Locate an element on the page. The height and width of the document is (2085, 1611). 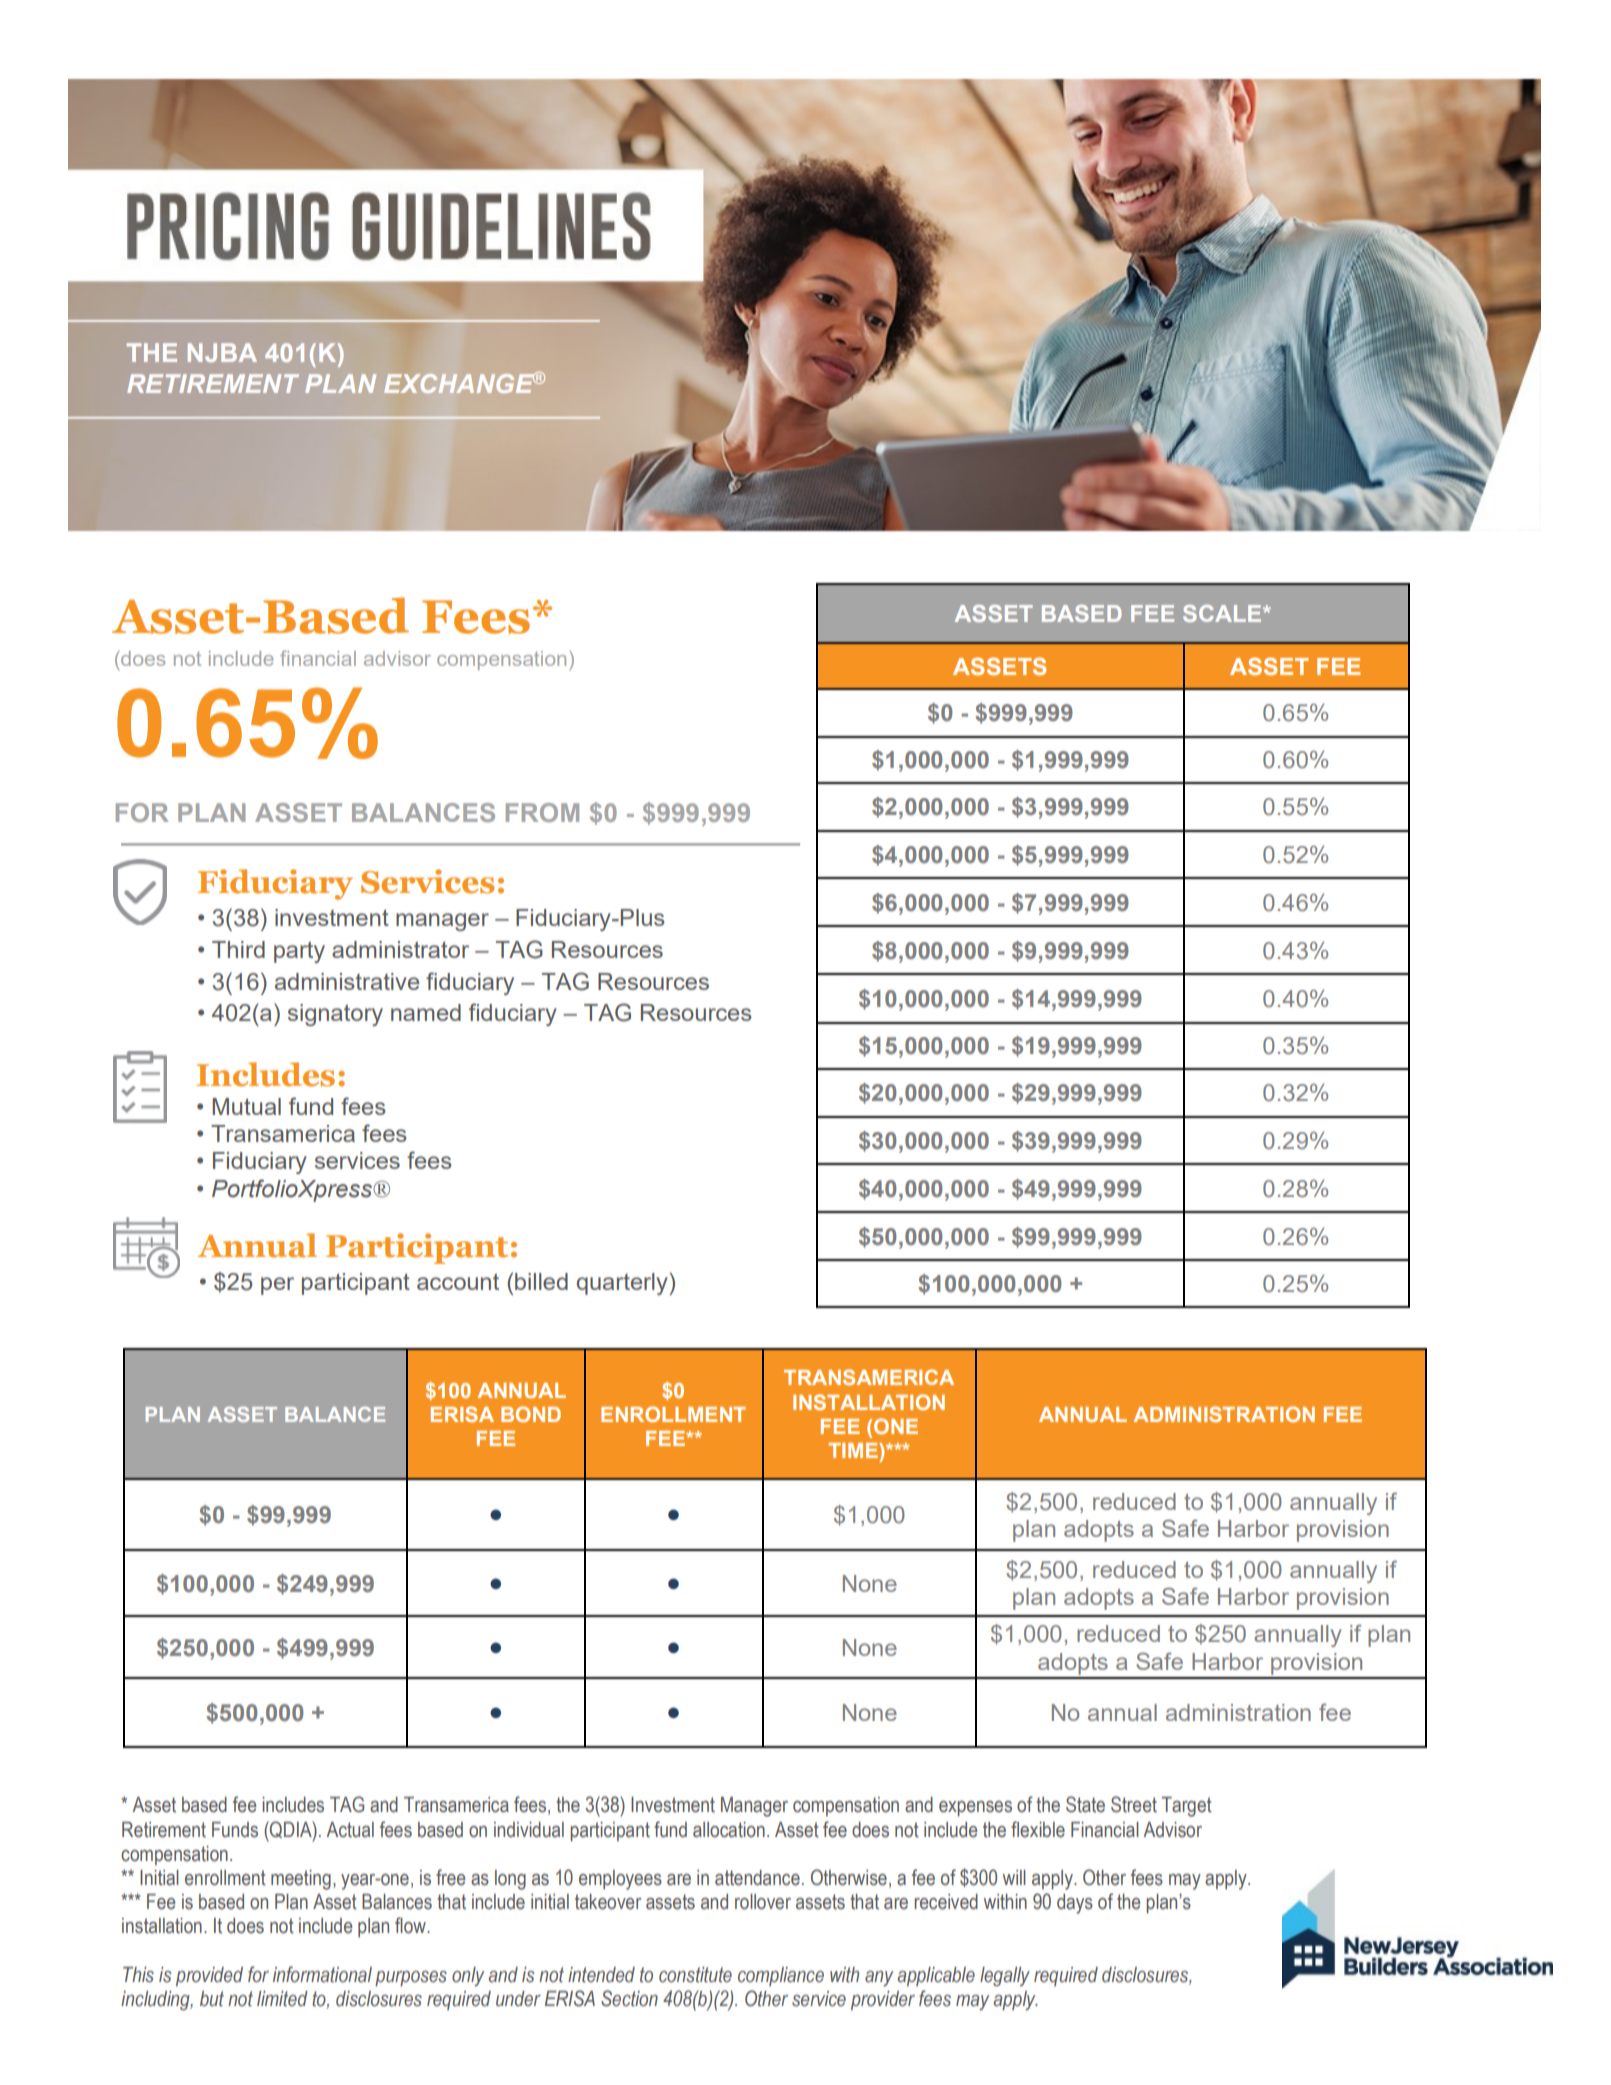
FROM is located at coordinates (542, 812).
